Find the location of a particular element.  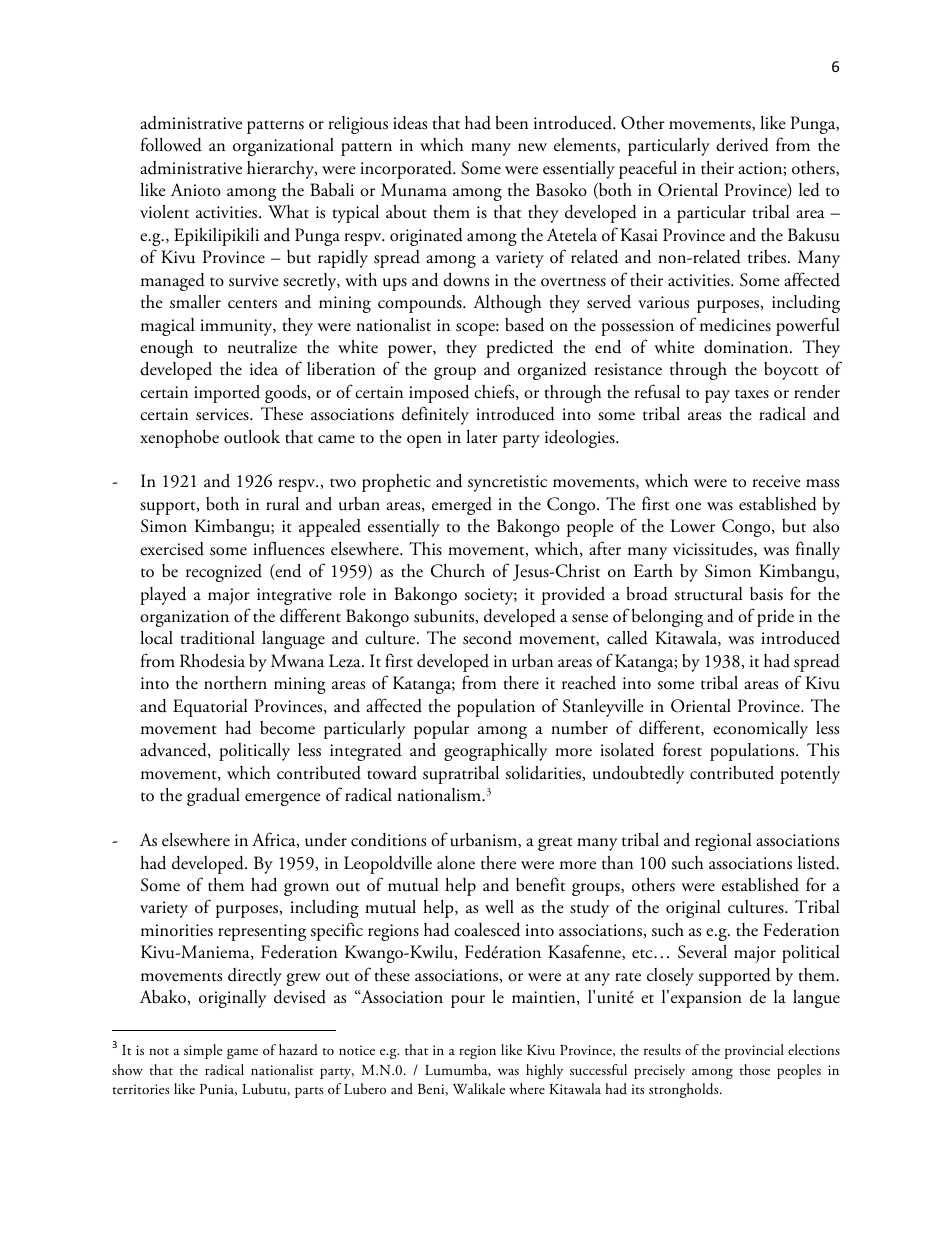

derived is located at coordinates (742, 144).
